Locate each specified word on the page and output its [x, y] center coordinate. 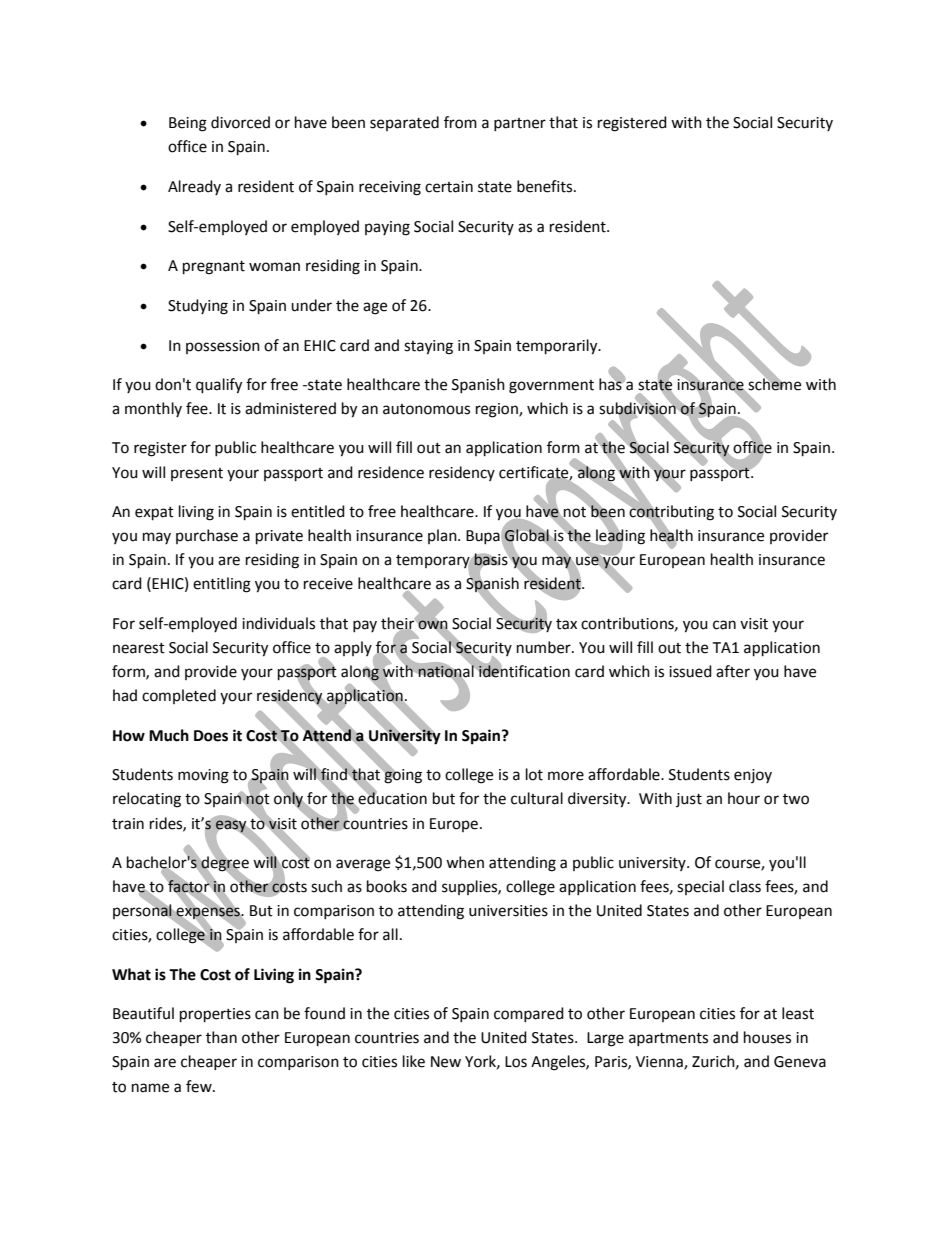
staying [428, 347]
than [221, 1037]
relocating [147, 800]
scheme [773, 384]
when [465, 862]
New [446, 1062]
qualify [219, 386]
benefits [546, 186]
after [733, 671]
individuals [278, 623]
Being [188, 124]
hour [744, 798]
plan [443, 536]
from [460, 122]
